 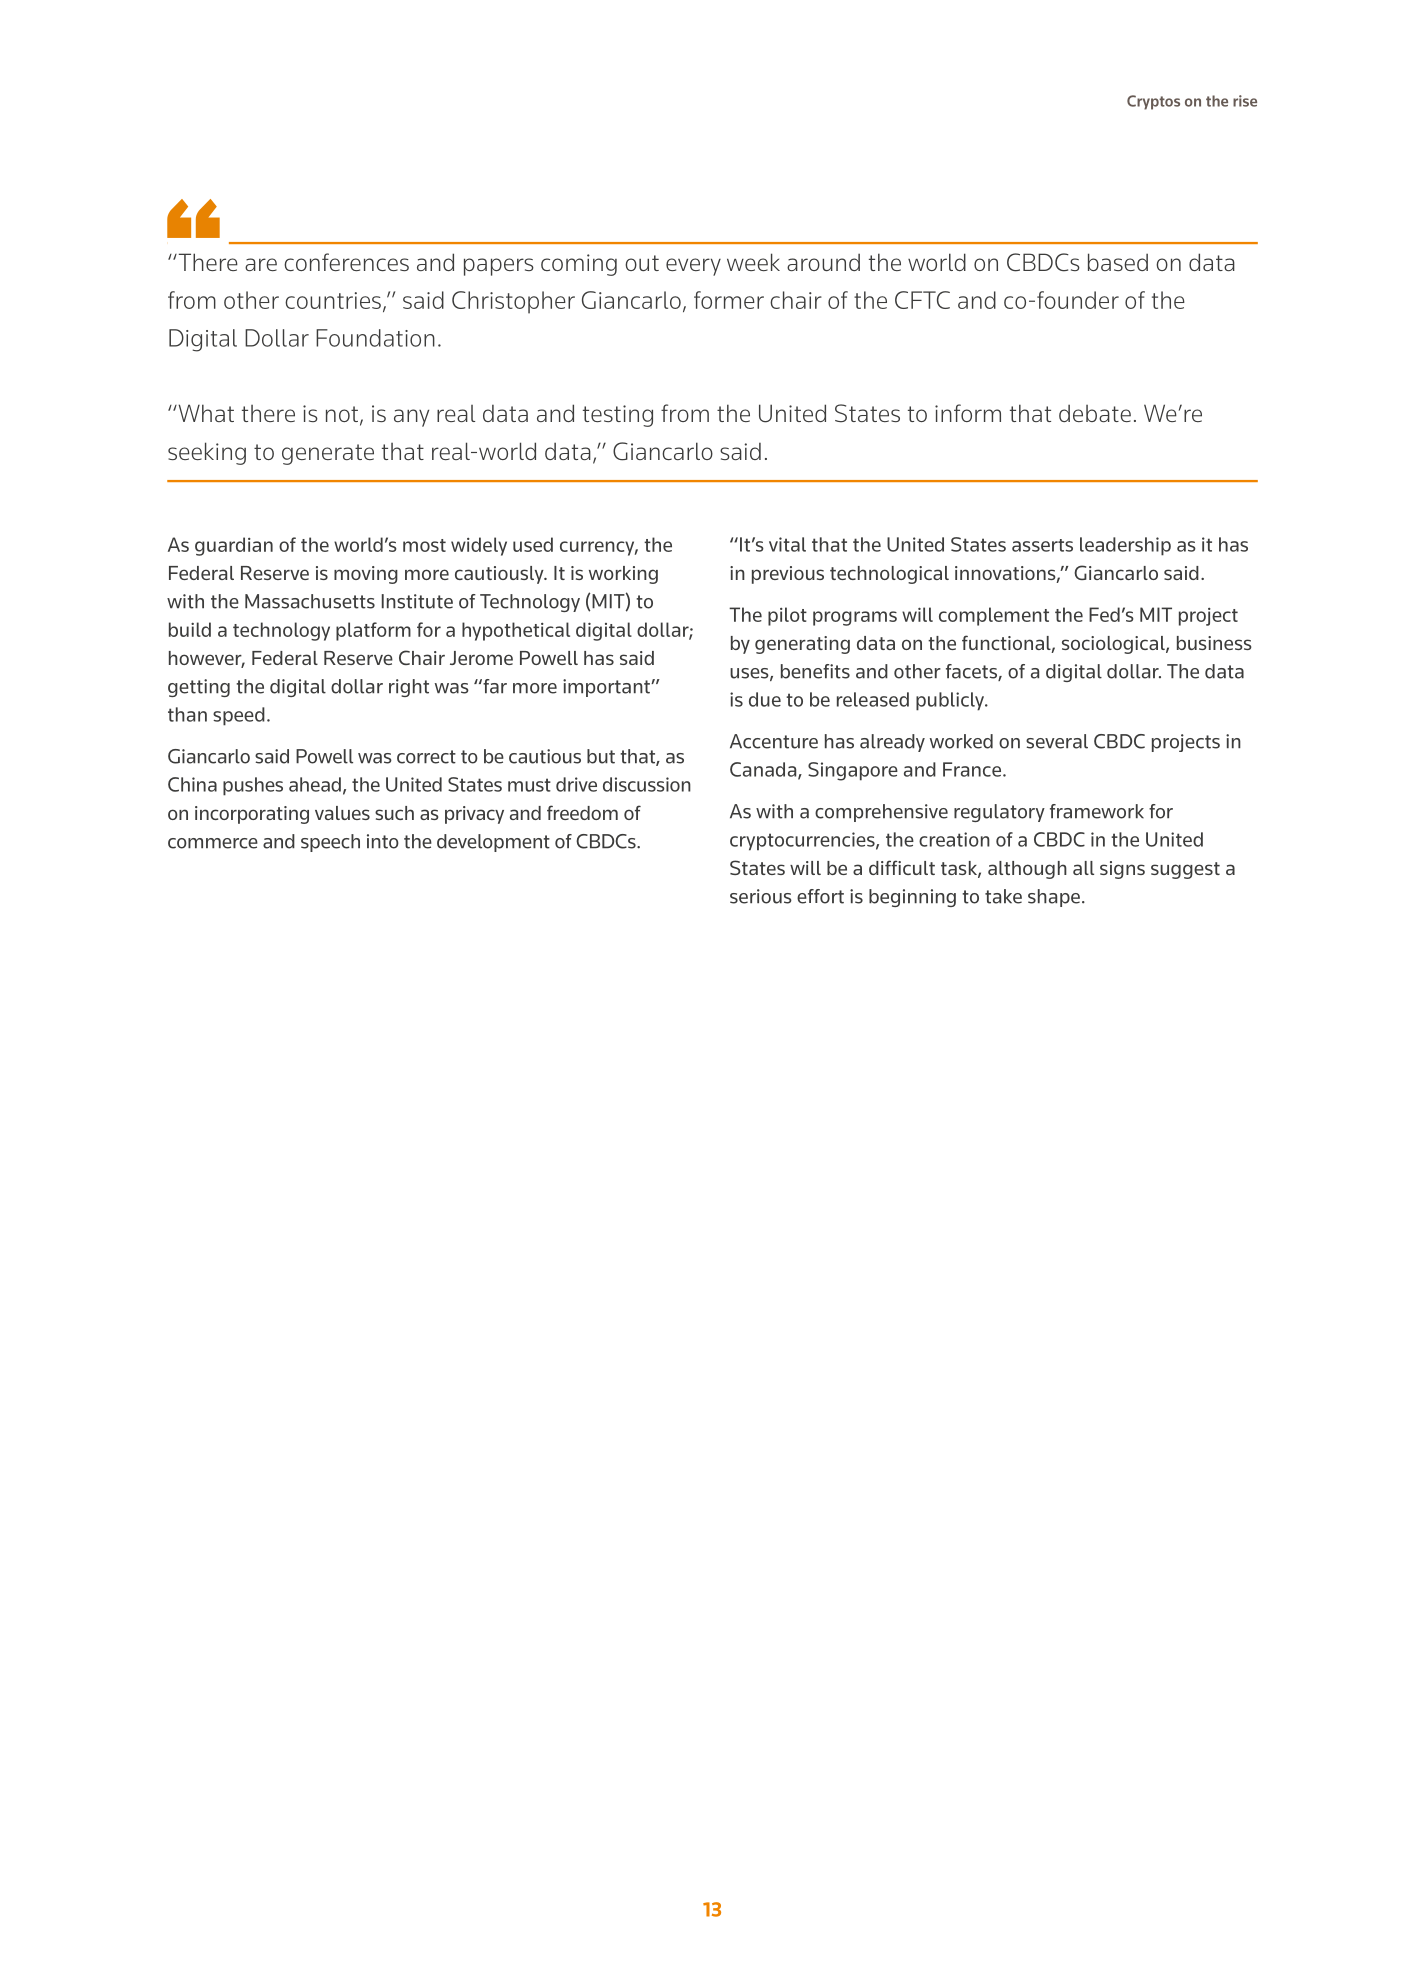 I want to click on generate, so click(x=328, y=454).
